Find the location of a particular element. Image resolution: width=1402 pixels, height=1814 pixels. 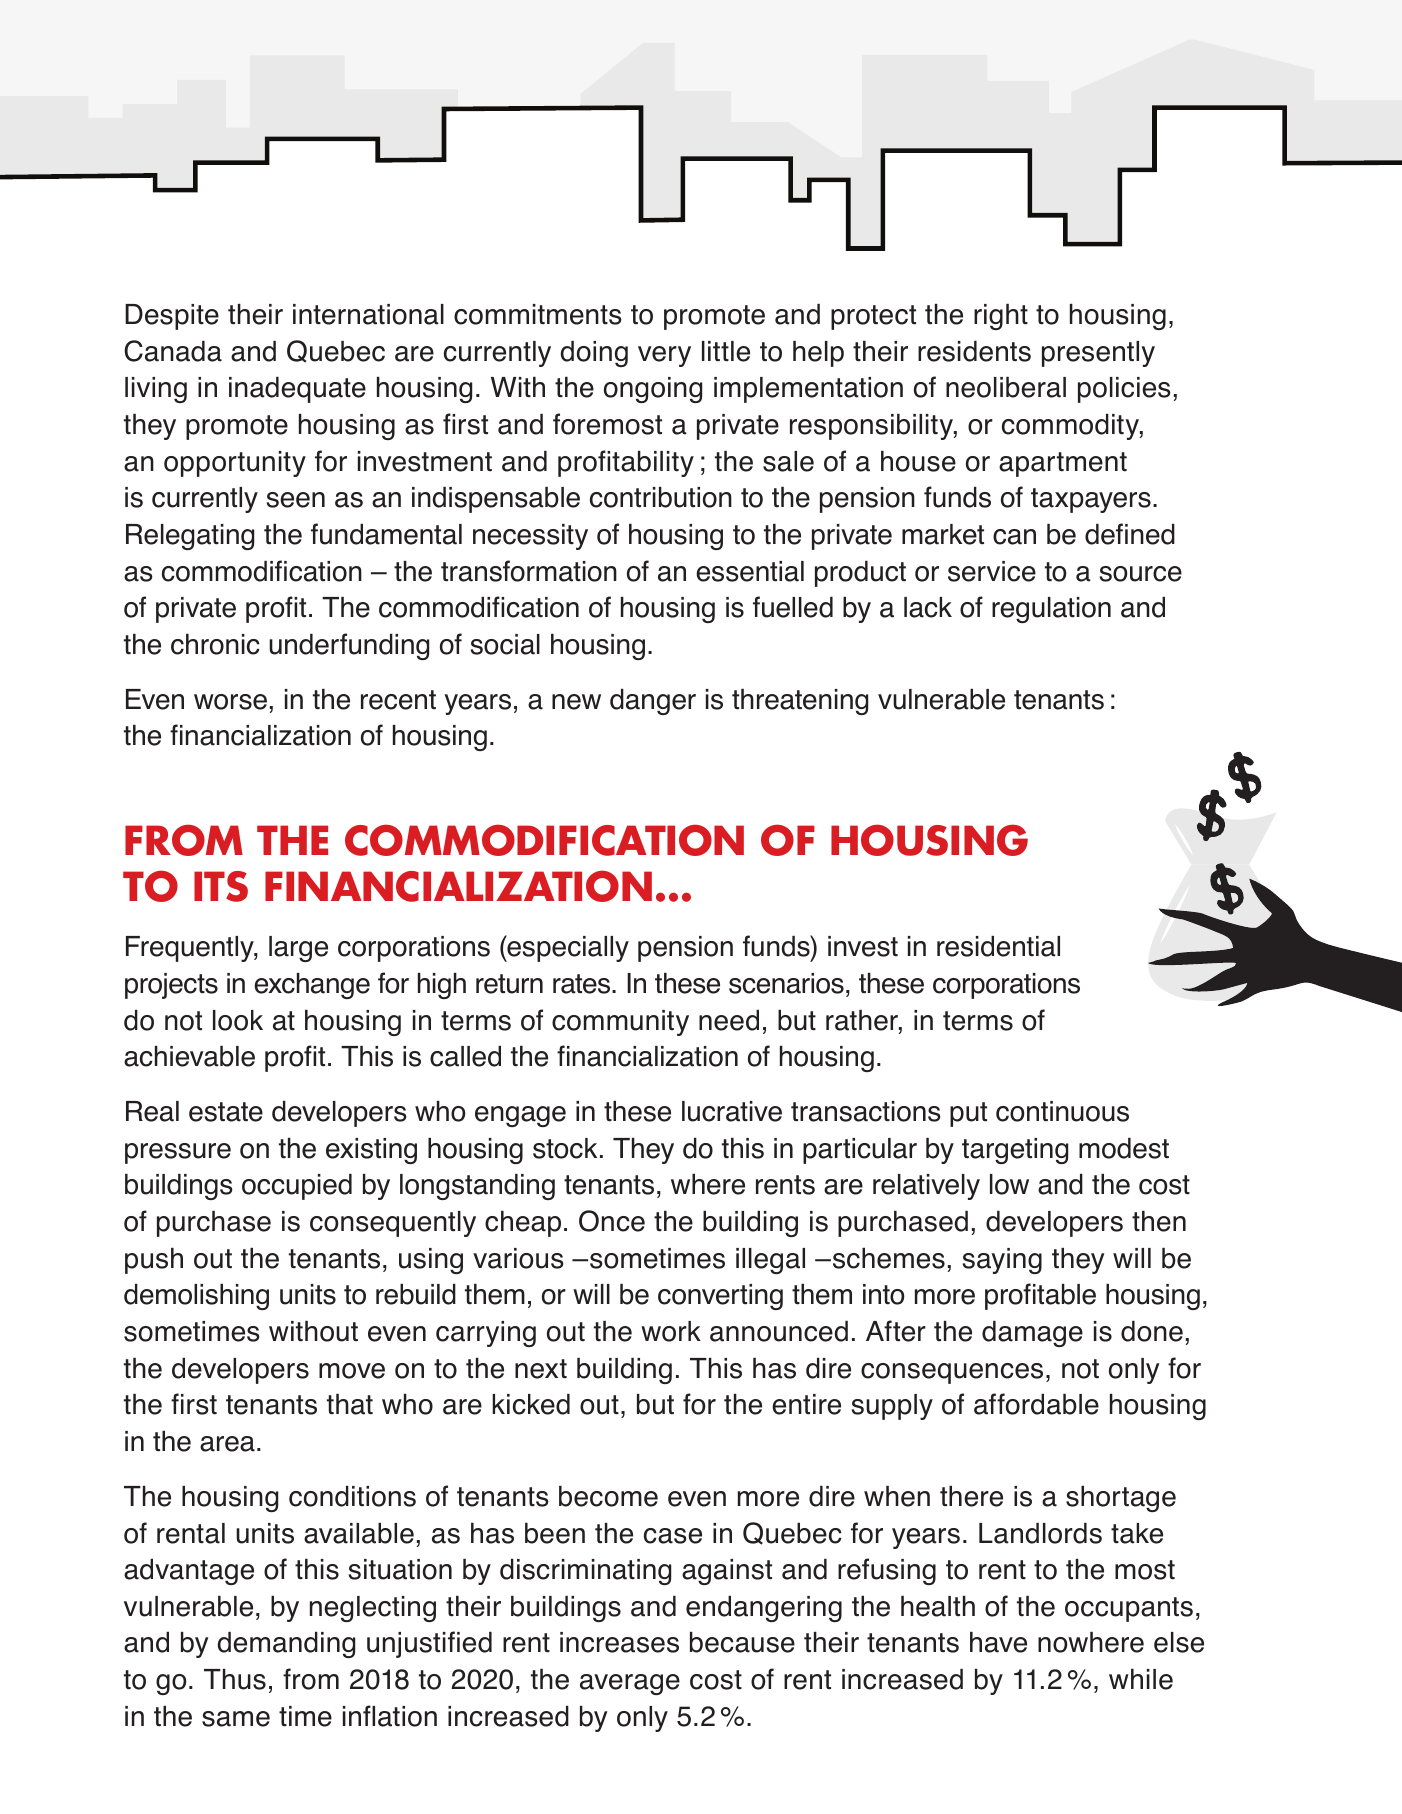

community is located at coordinates (620, 1023).
